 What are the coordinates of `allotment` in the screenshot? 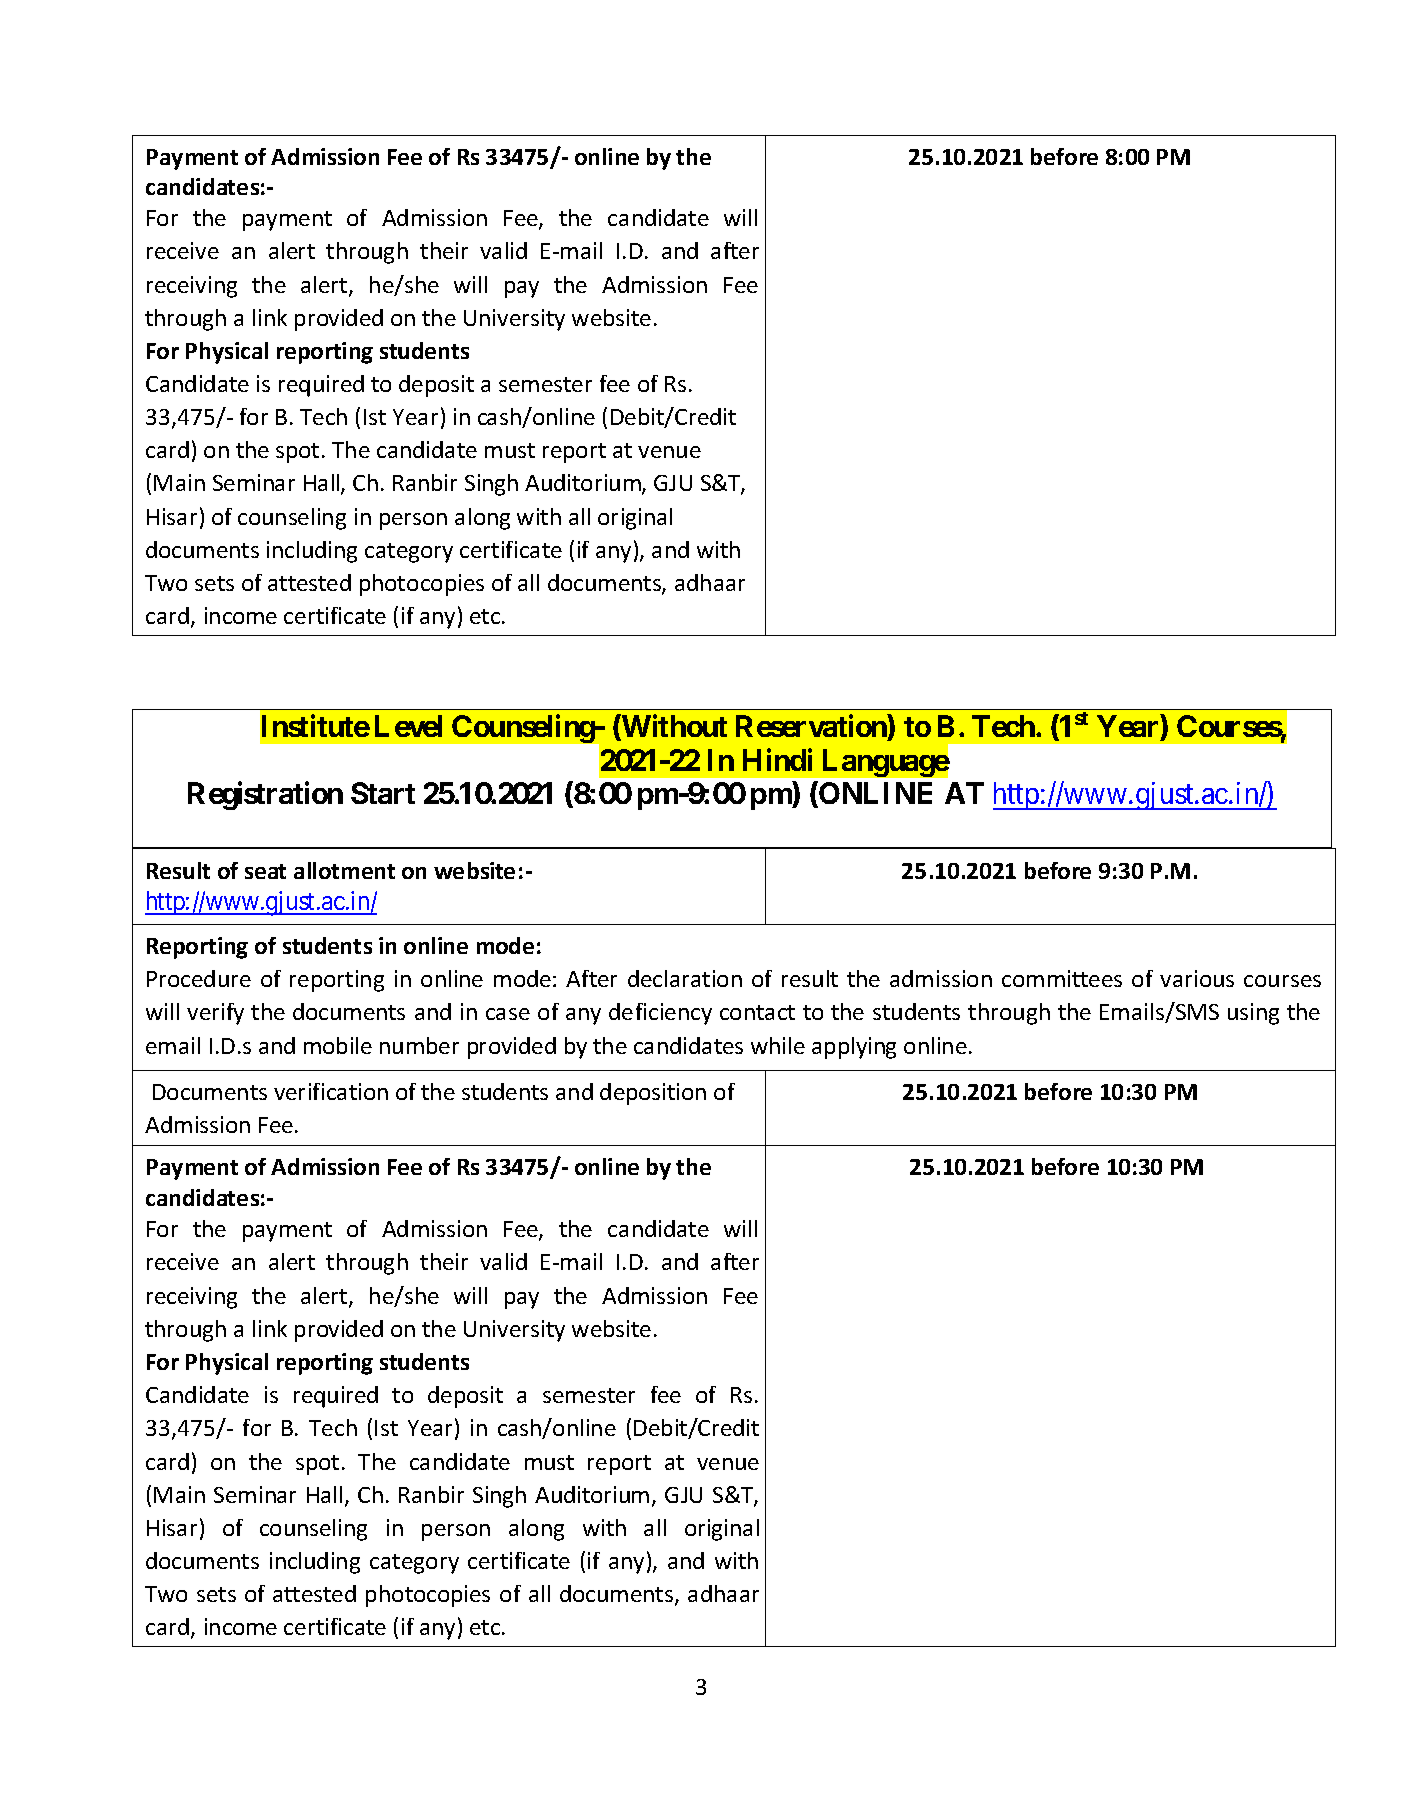 It's located at (344, 870).
